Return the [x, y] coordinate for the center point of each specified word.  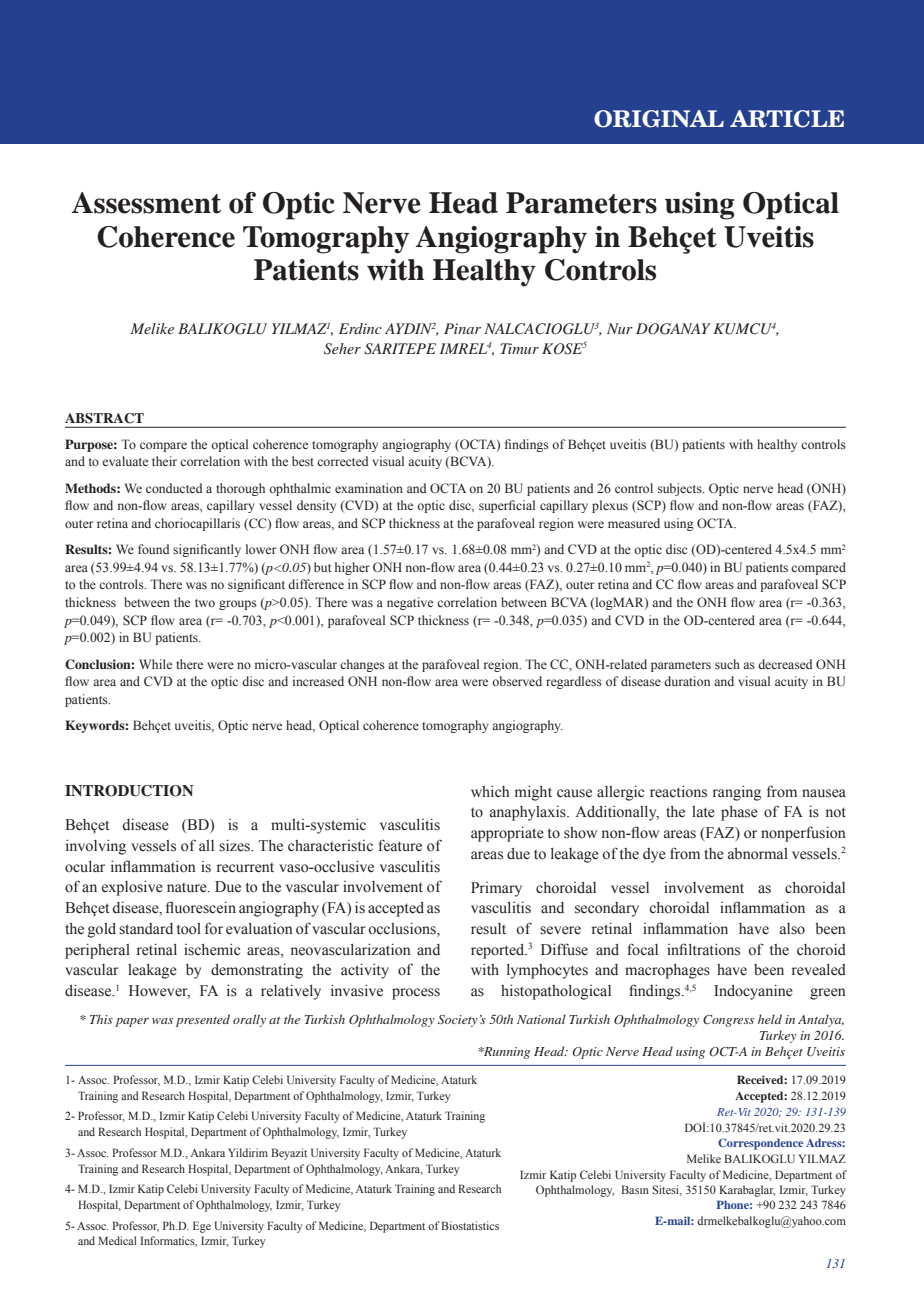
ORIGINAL [659, 119]
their [164, 461]
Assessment [146, 203]
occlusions [403, 929]
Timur [519, 348]
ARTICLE [787, 119]
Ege [202, 1227]
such [727, 664]
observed [517, 681]
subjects [681, 489]
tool [189, 929]
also [792, 929]
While [155, 664]
